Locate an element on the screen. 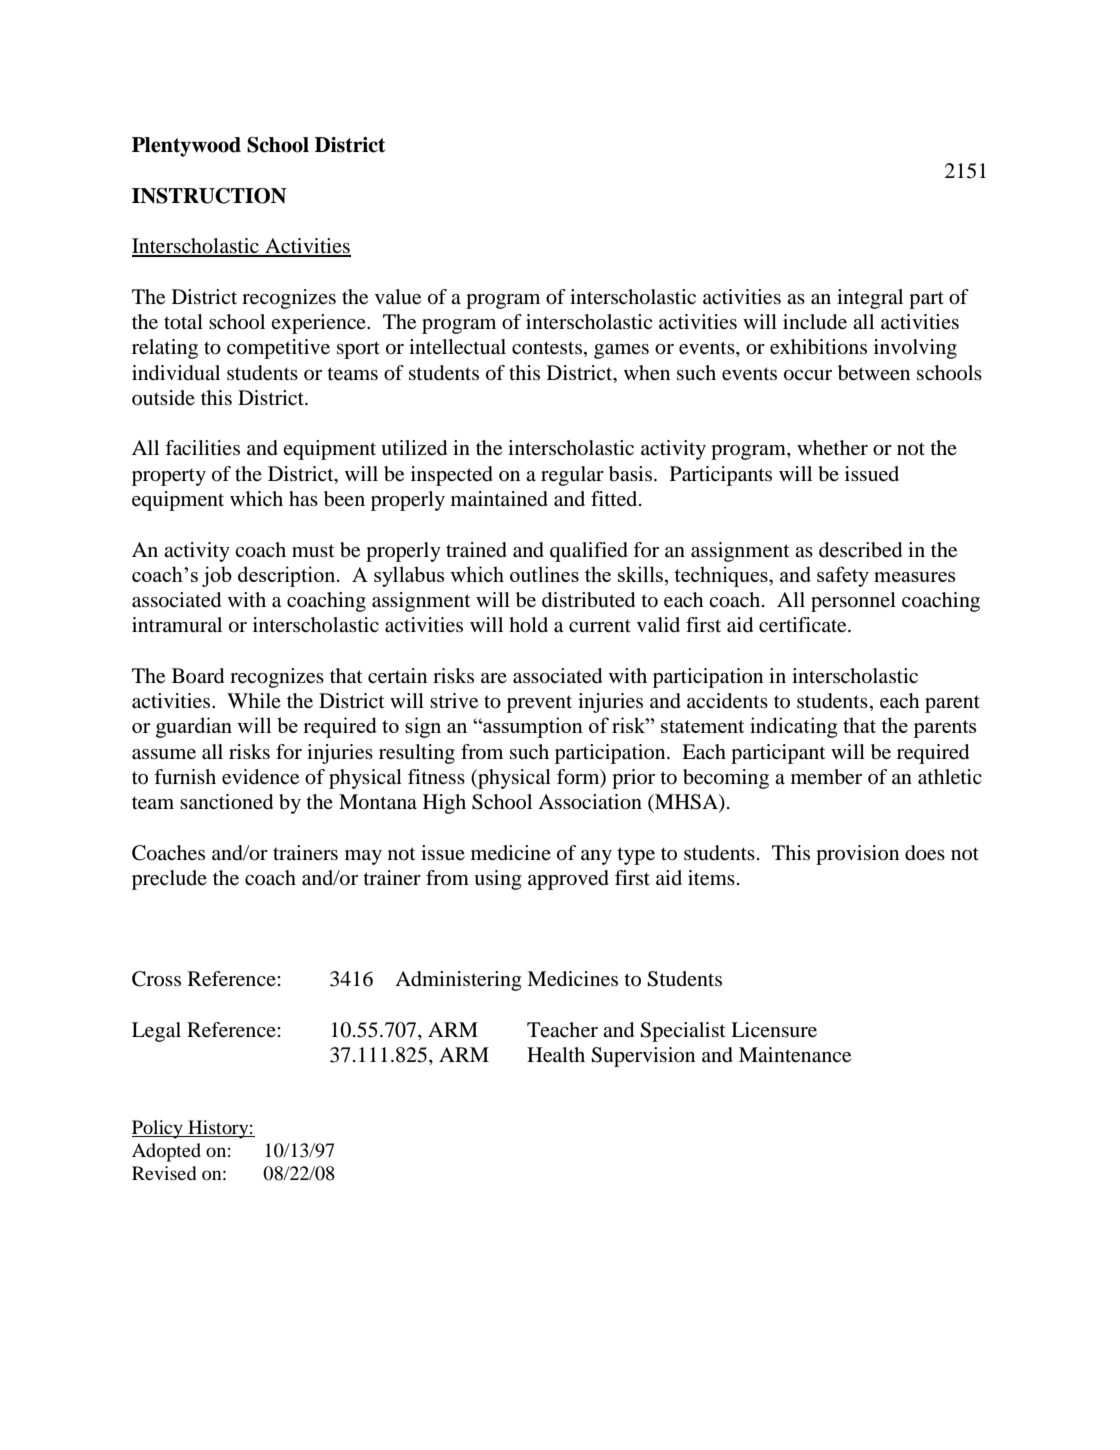  regular is located at coordinates (572, 476).
